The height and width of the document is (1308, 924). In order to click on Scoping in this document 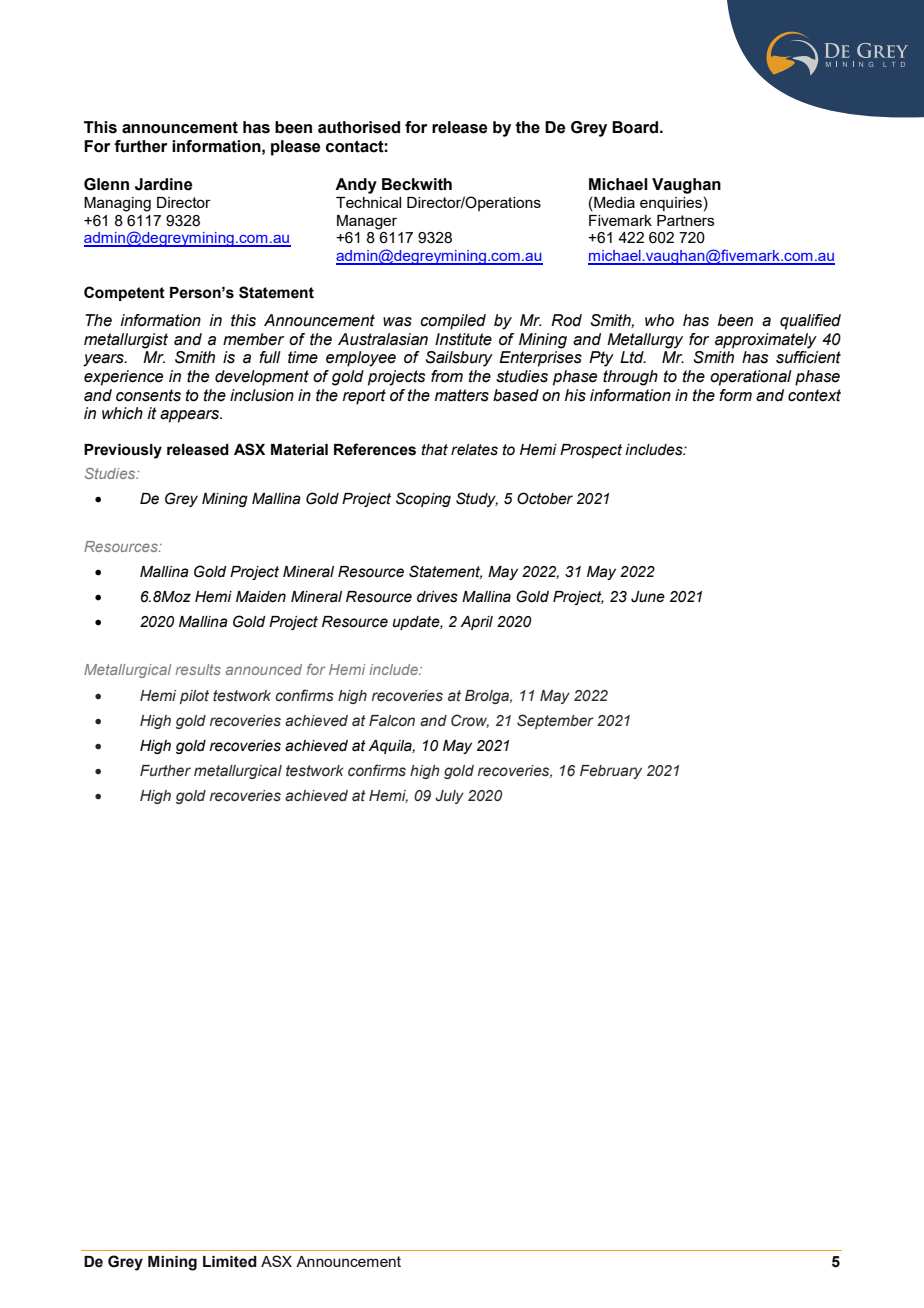, I will do `click(423, 499)`.
